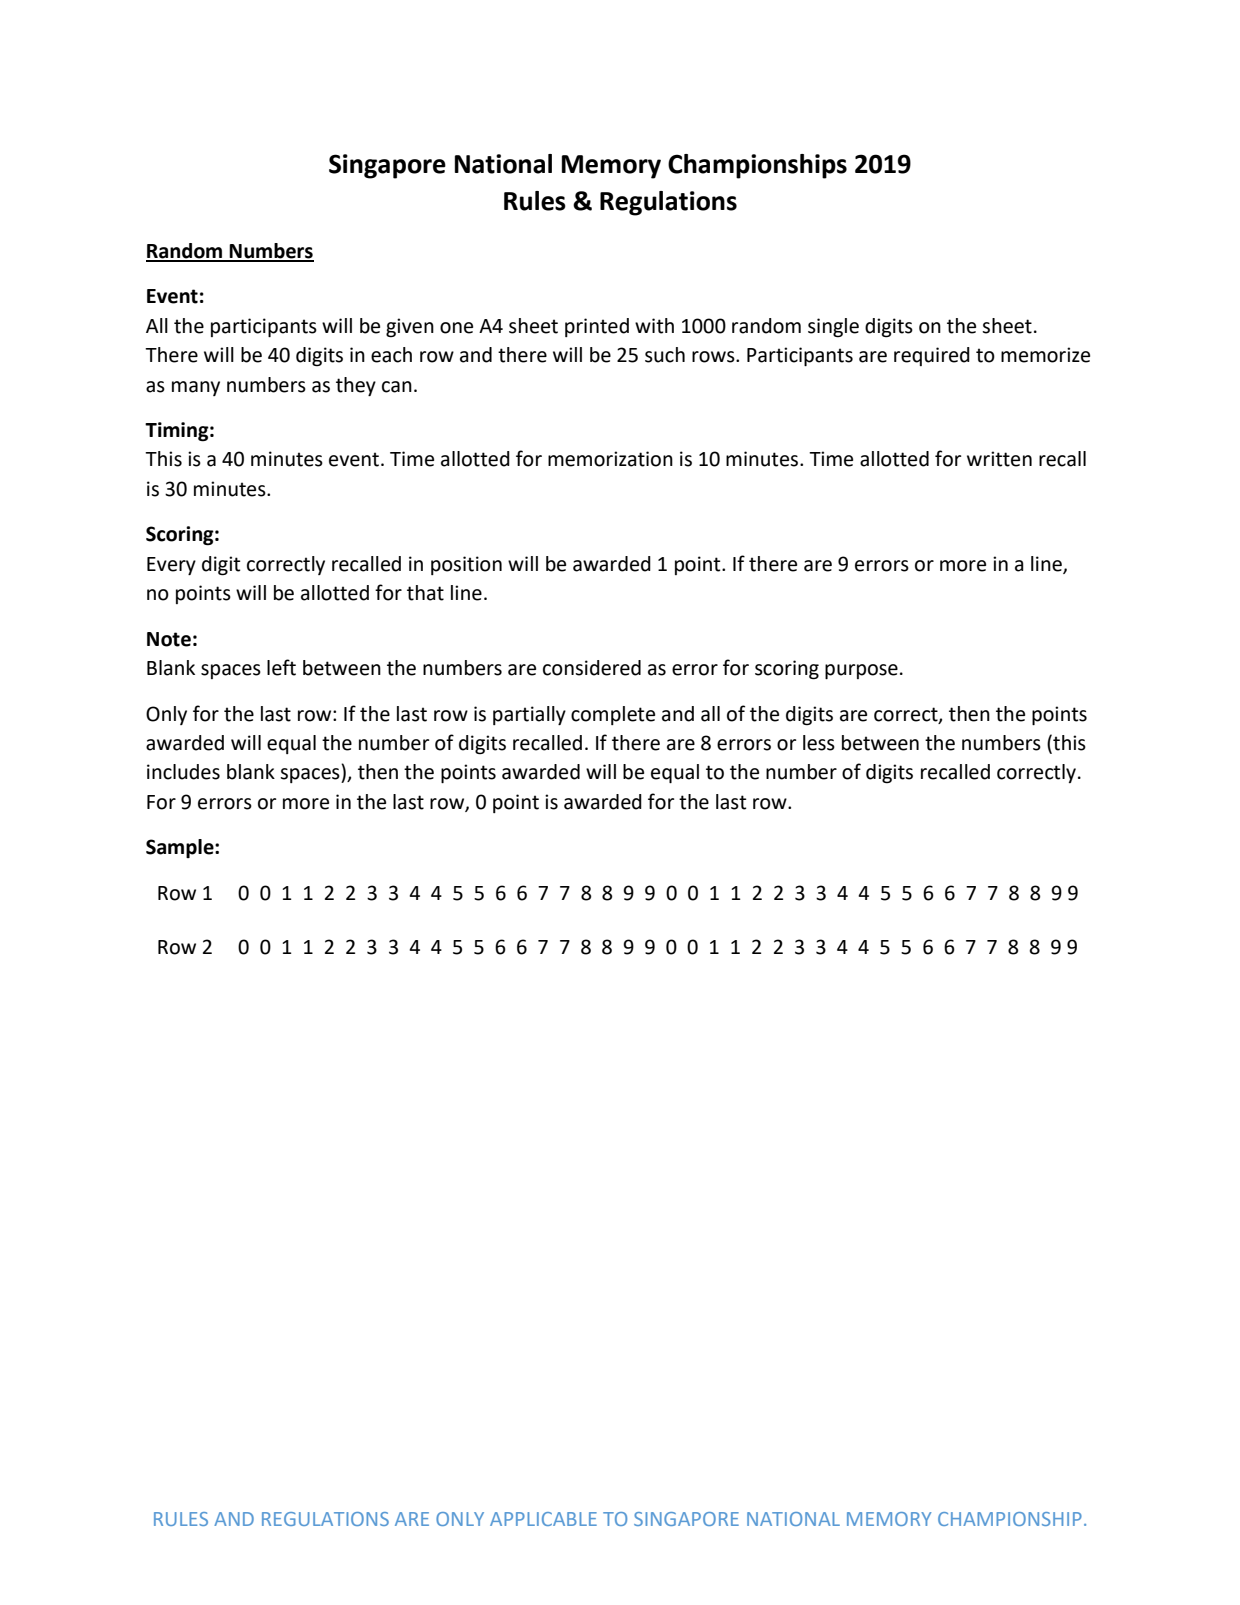  I want to click on less, so click(819, 743).
